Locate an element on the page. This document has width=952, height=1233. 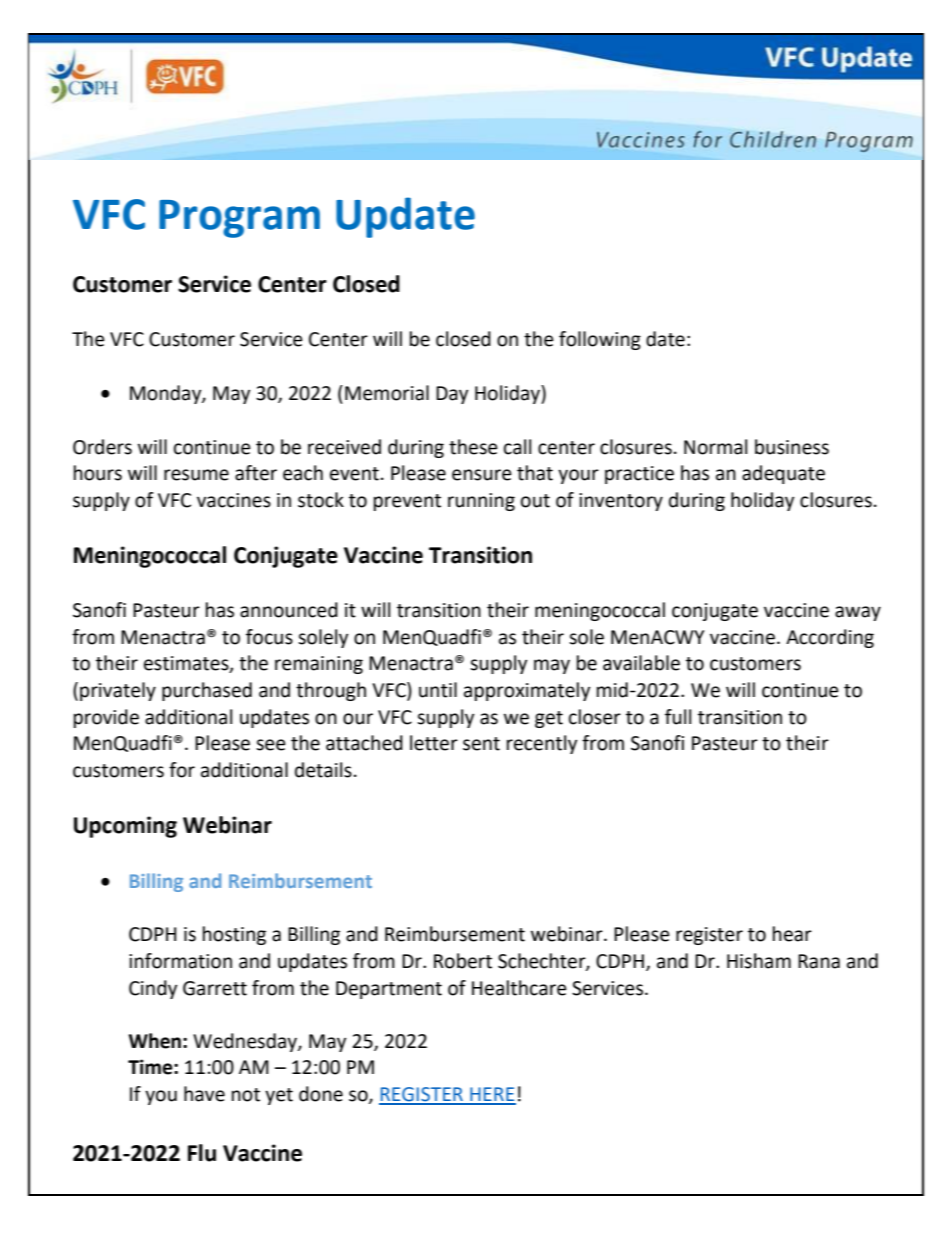
purchased is located at coordinates (207, 691).
